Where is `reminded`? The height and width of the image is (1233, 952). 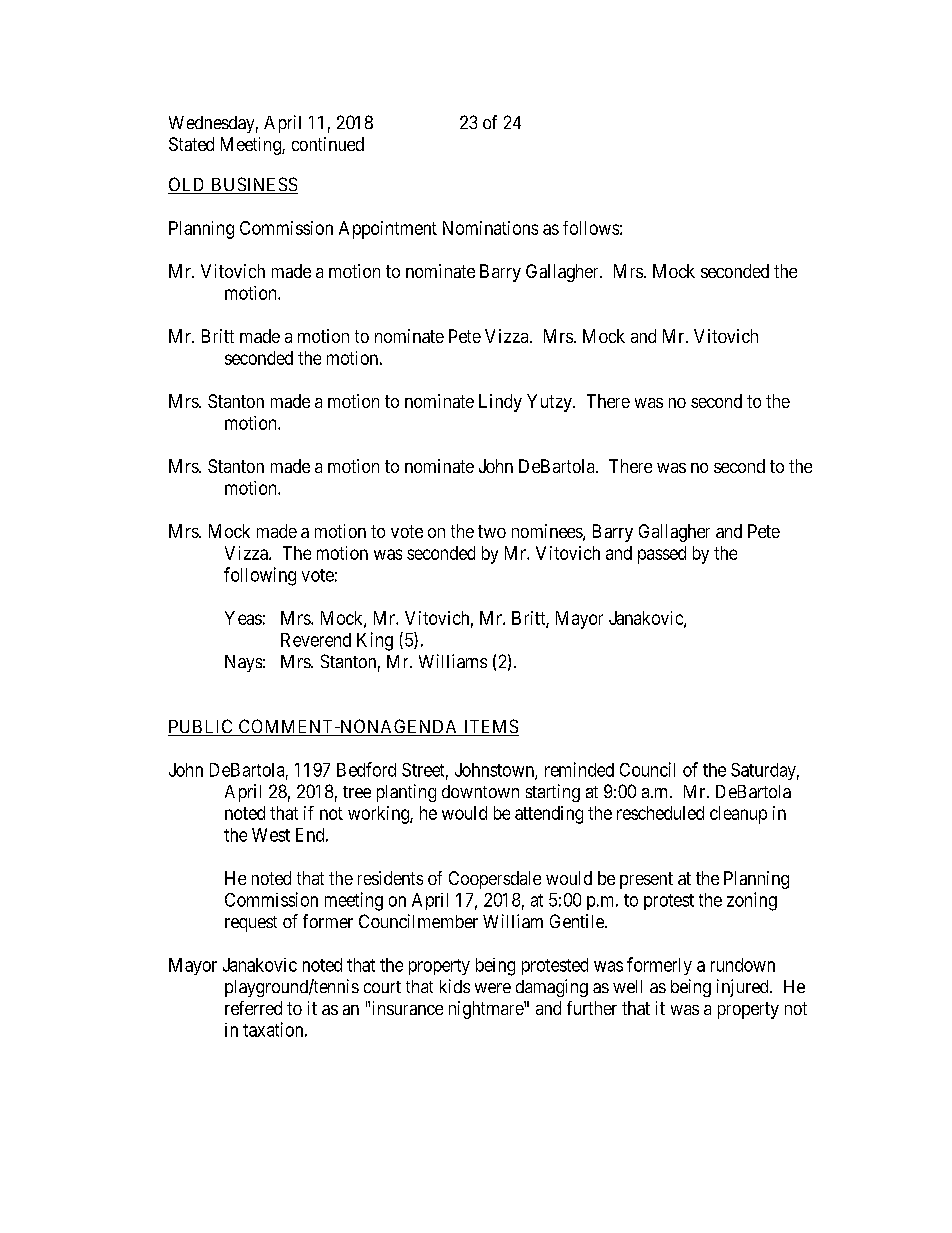 reminded is located at coordinates (579, 769).
